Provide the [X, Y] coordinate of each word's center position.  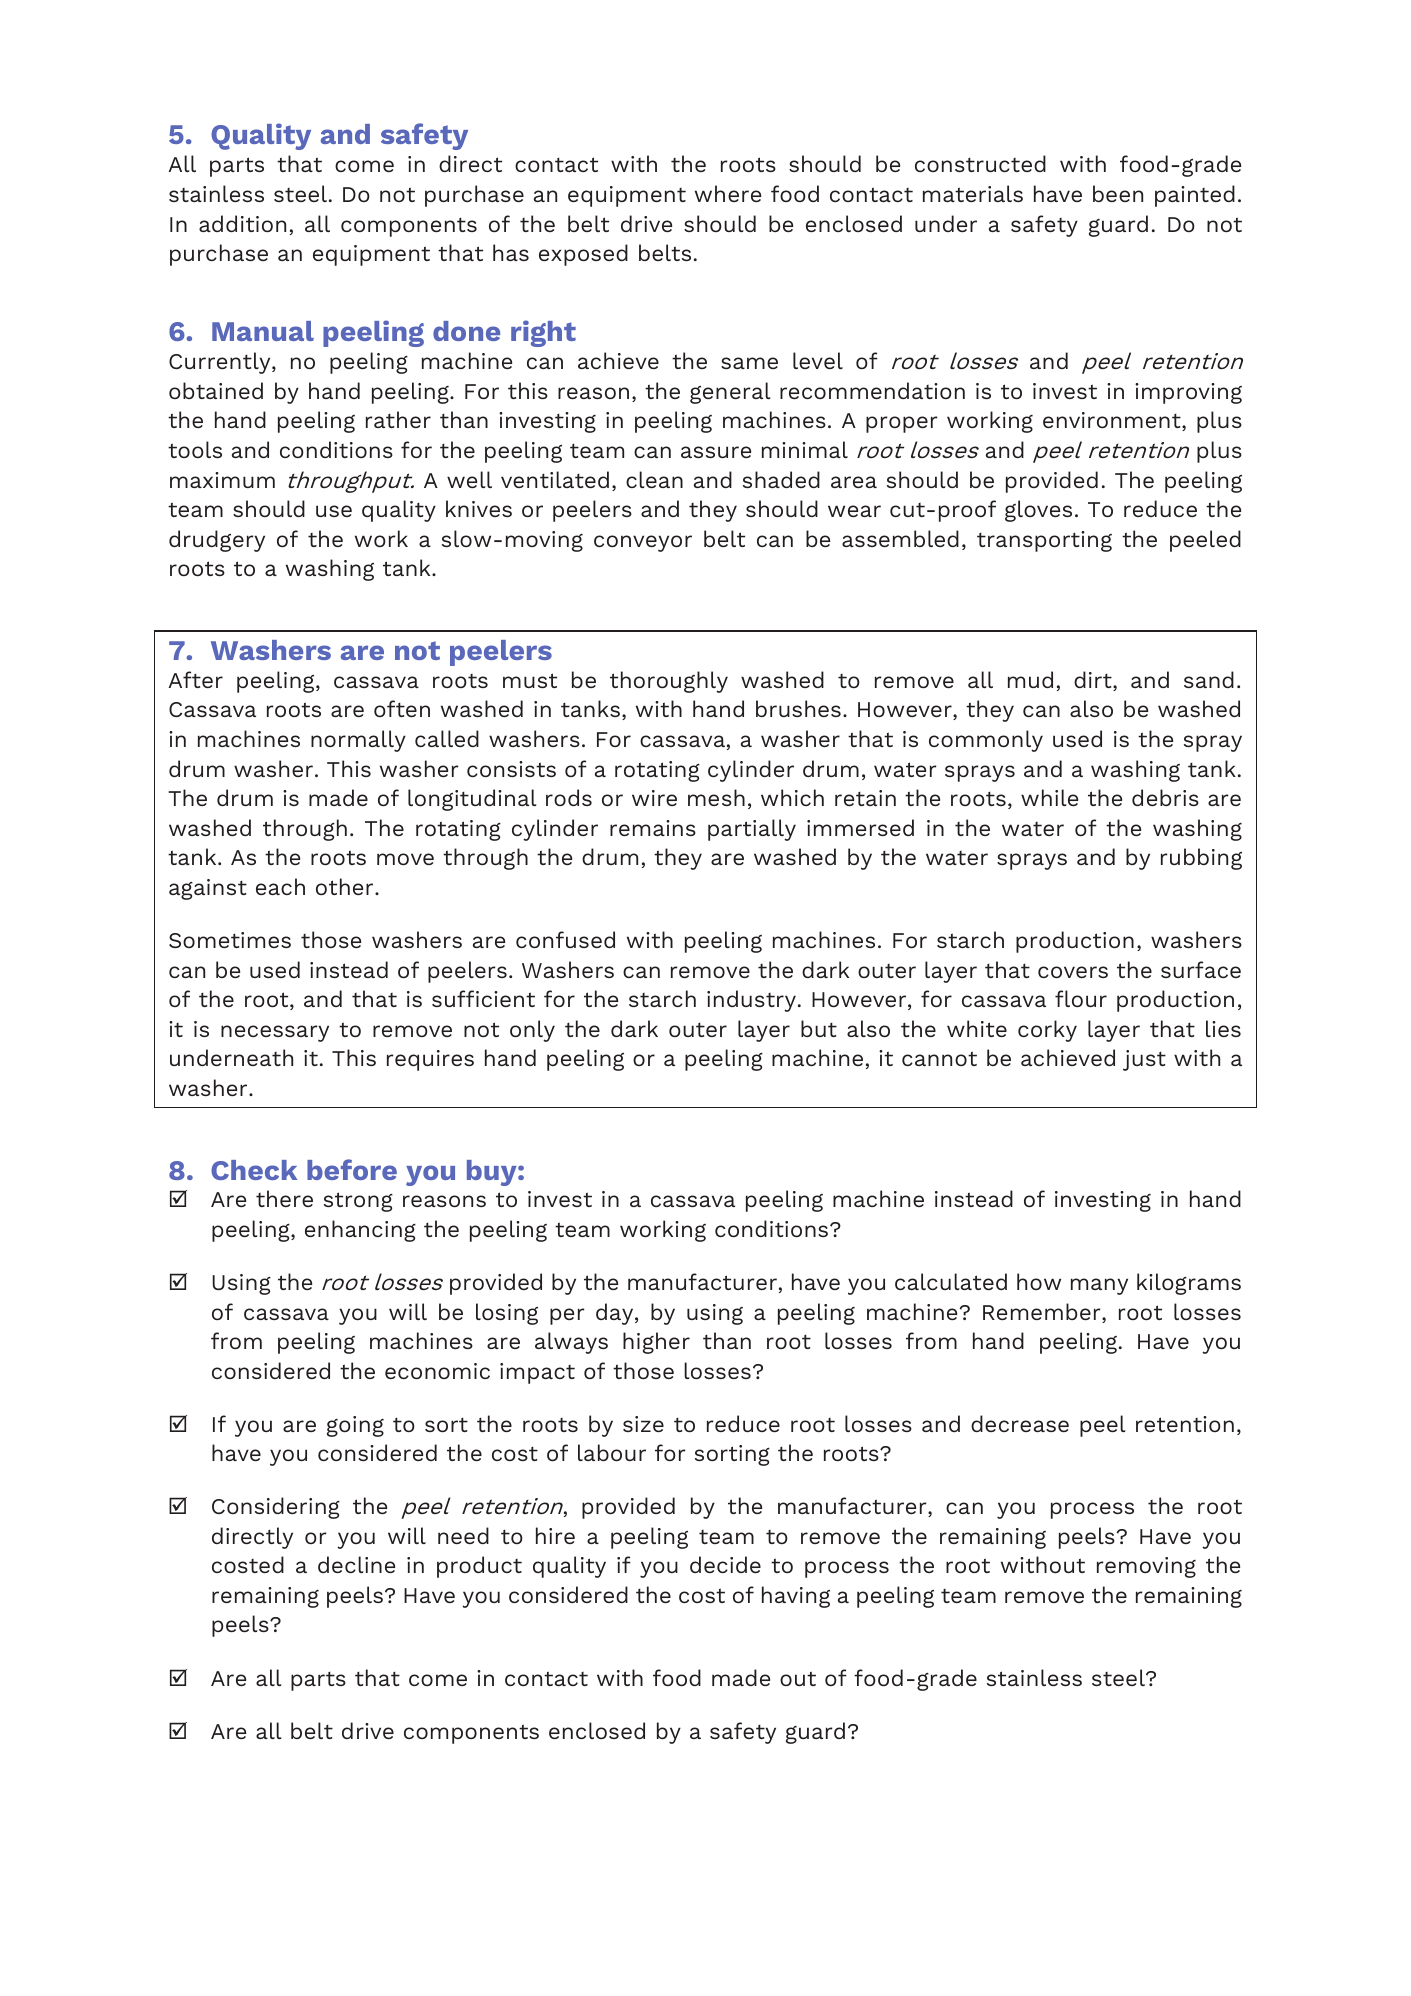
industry [751, 1001]
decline [356, 1564]
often [402, 708]
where [728, 193]
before [352, 1169]
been [1118, 193]
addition [242, 223]
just [1144, 1060]
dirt [1094, 681]
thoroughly [669, 682]
